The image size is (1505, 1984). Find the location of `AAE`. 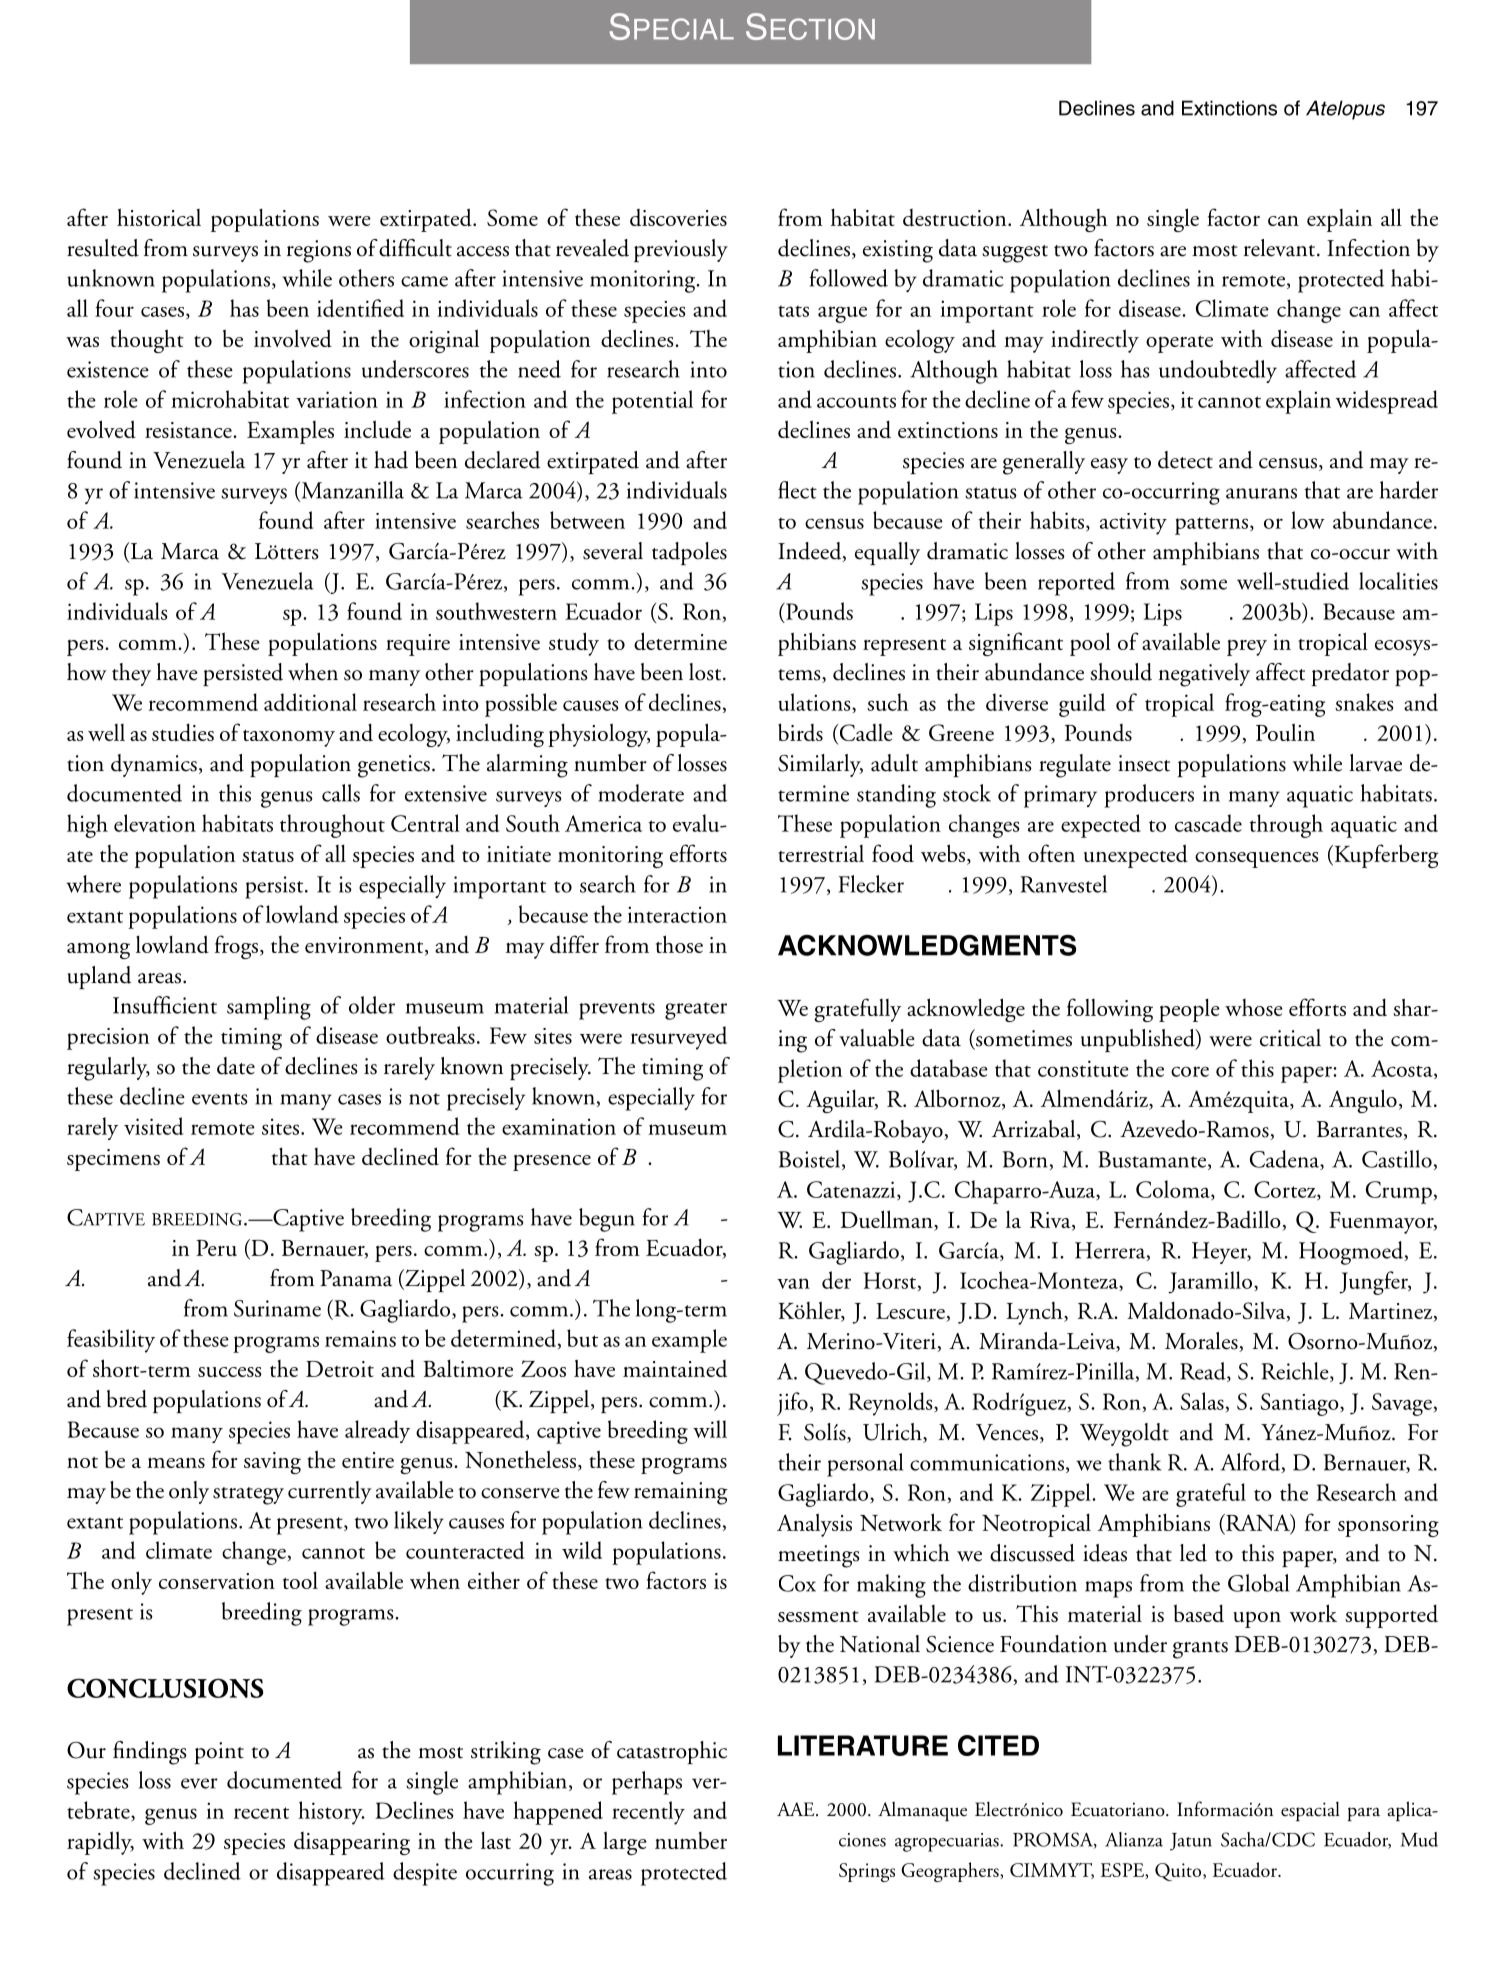

AAE is located at coordinates (797, 1809).
